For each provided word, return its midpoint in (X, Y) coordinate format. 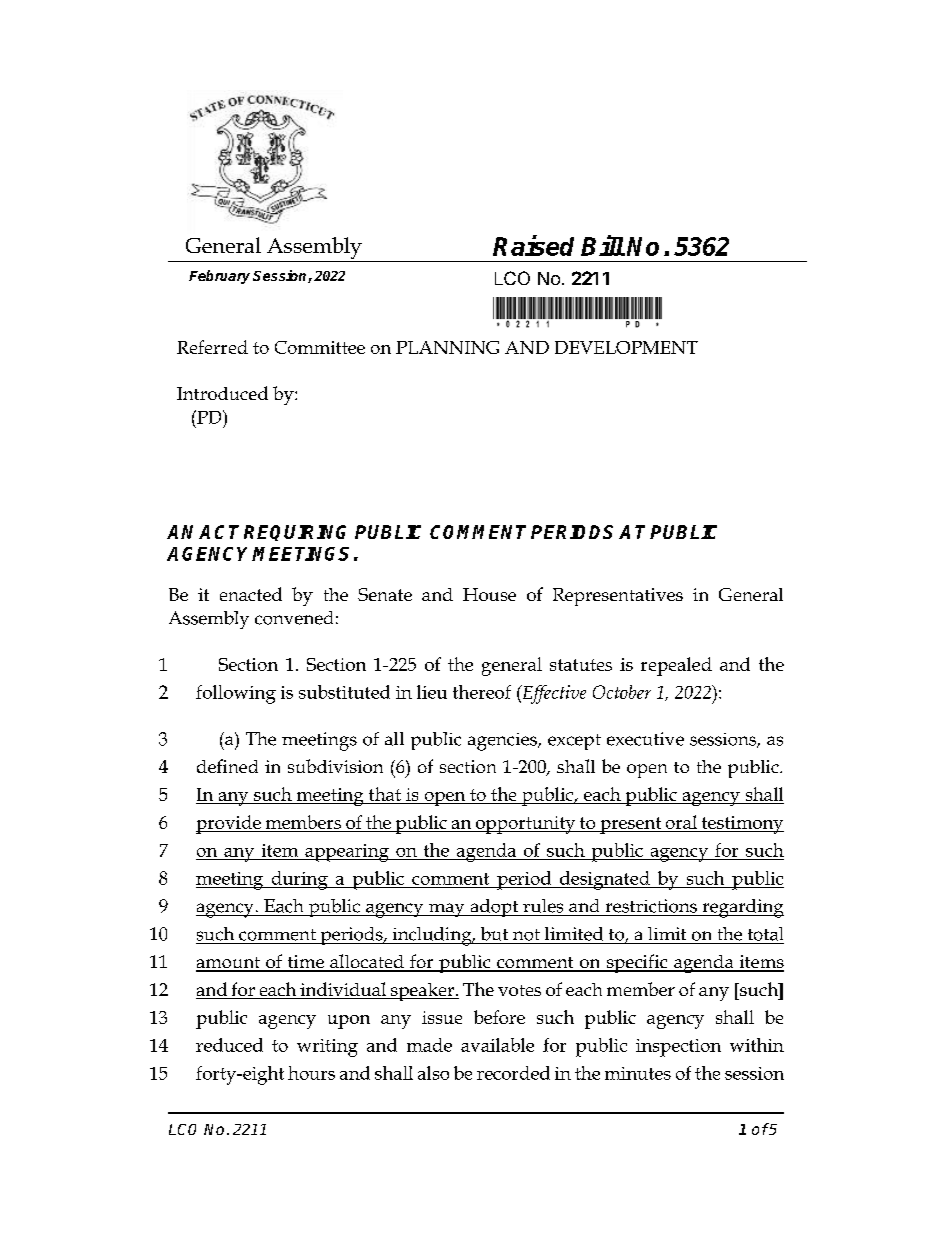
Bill (603, 245)
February (219, 277)
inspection (678, 1048)
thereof (482, 692)
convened (294, 618)
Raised (533, 245)
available (497, 1045)
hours (311, 1073)
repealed (676, 666)
